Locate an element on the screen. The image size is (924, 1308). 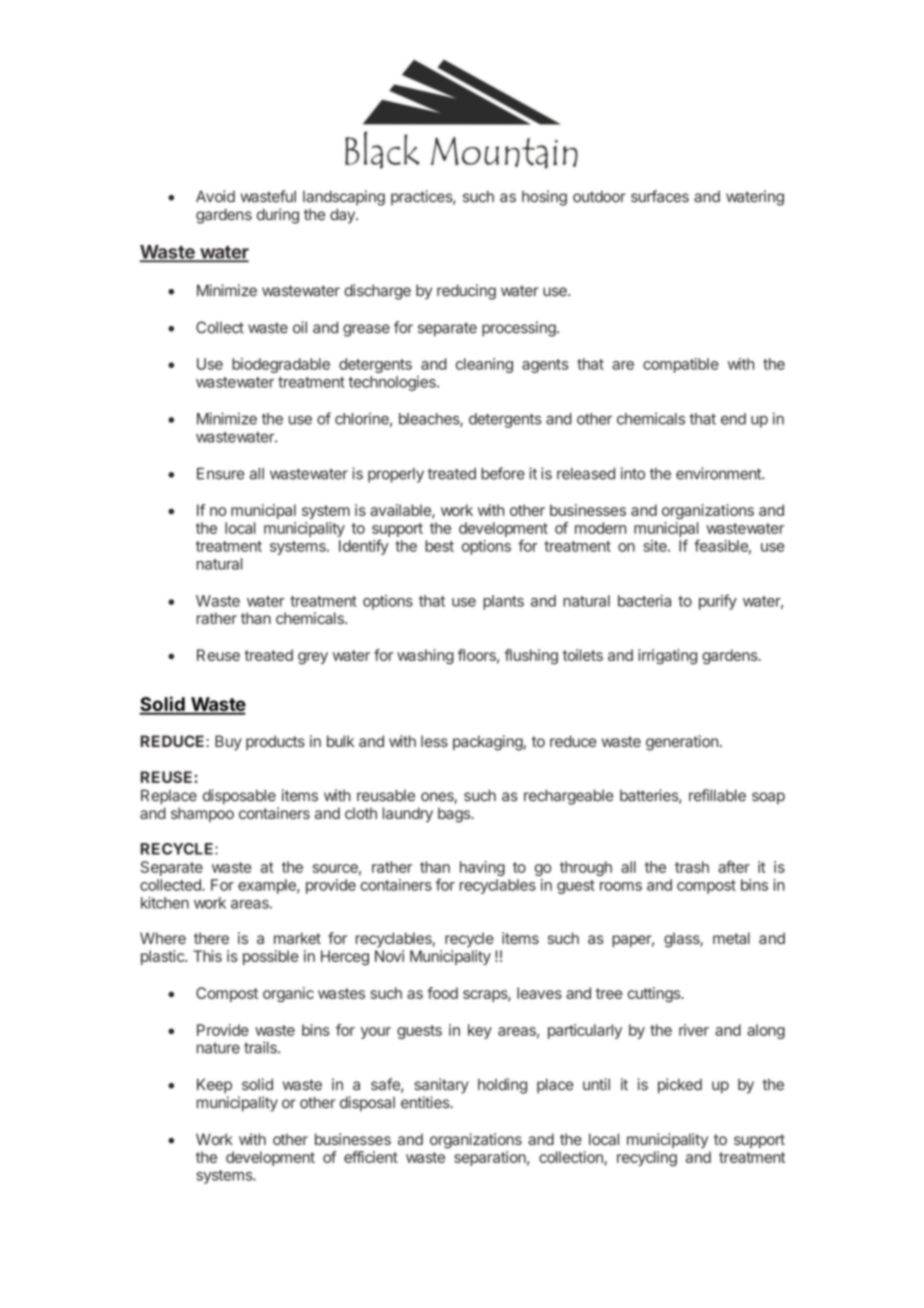
washing is located at coordinates (425, 657).
